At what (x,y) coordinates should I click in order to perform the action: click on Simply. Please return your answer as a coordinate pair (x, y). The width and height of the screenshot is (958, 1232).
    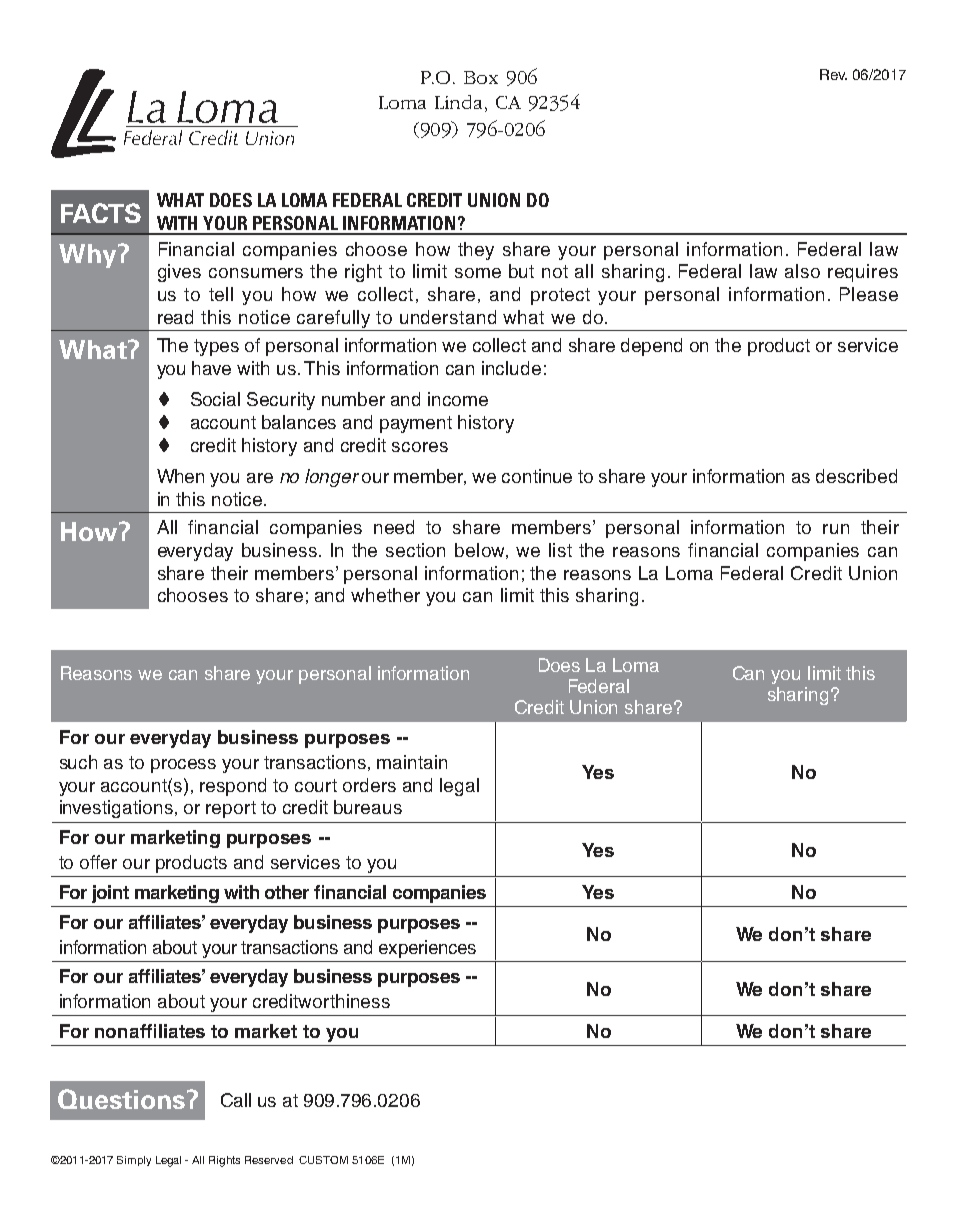
    Looking at the image, I should click on (134, 1161).
